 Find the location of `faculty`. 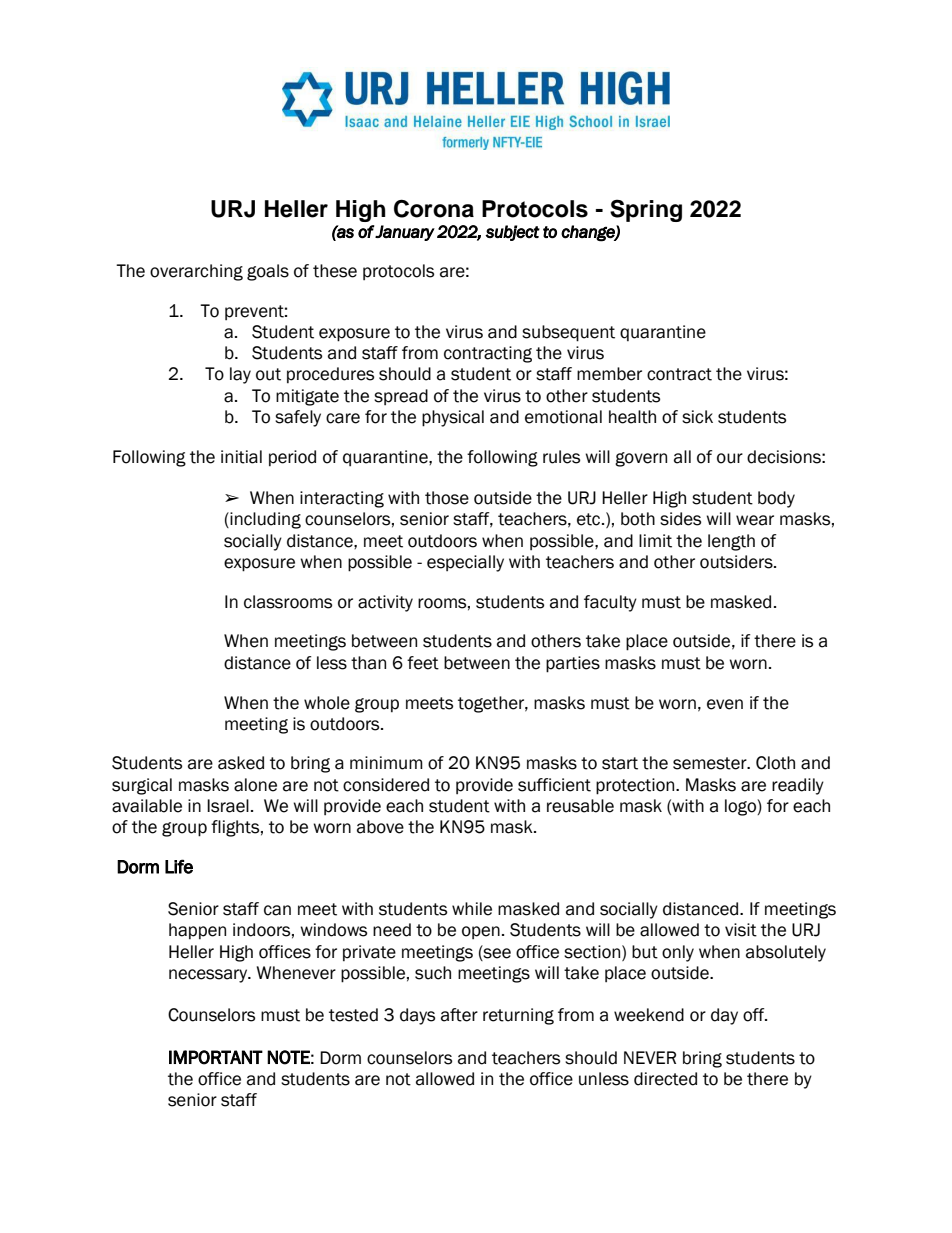

faculty is located at coordinates (610, 603).
